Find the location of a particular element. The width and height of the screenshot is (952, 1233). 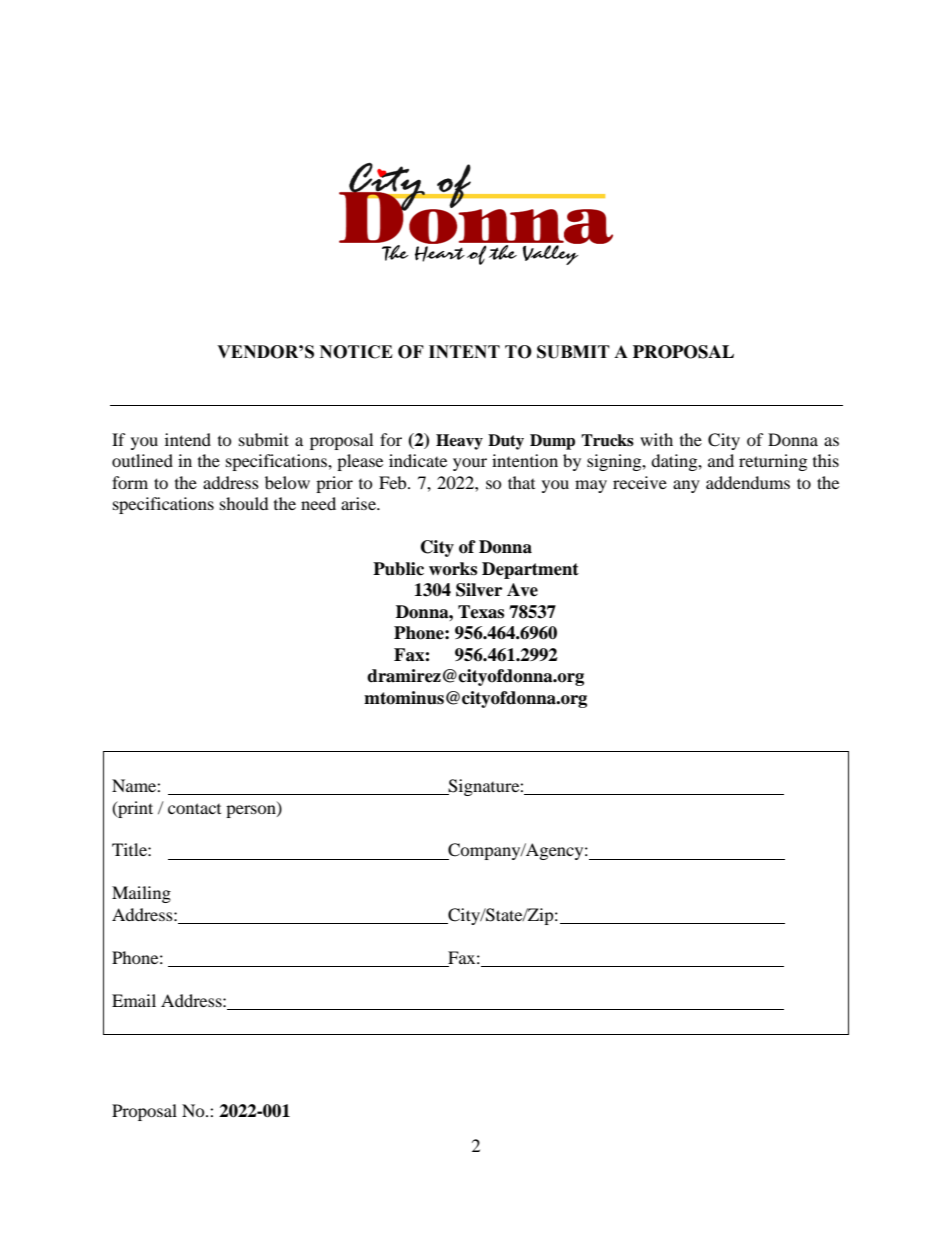

Ave is located at coordinates (522, 590).
